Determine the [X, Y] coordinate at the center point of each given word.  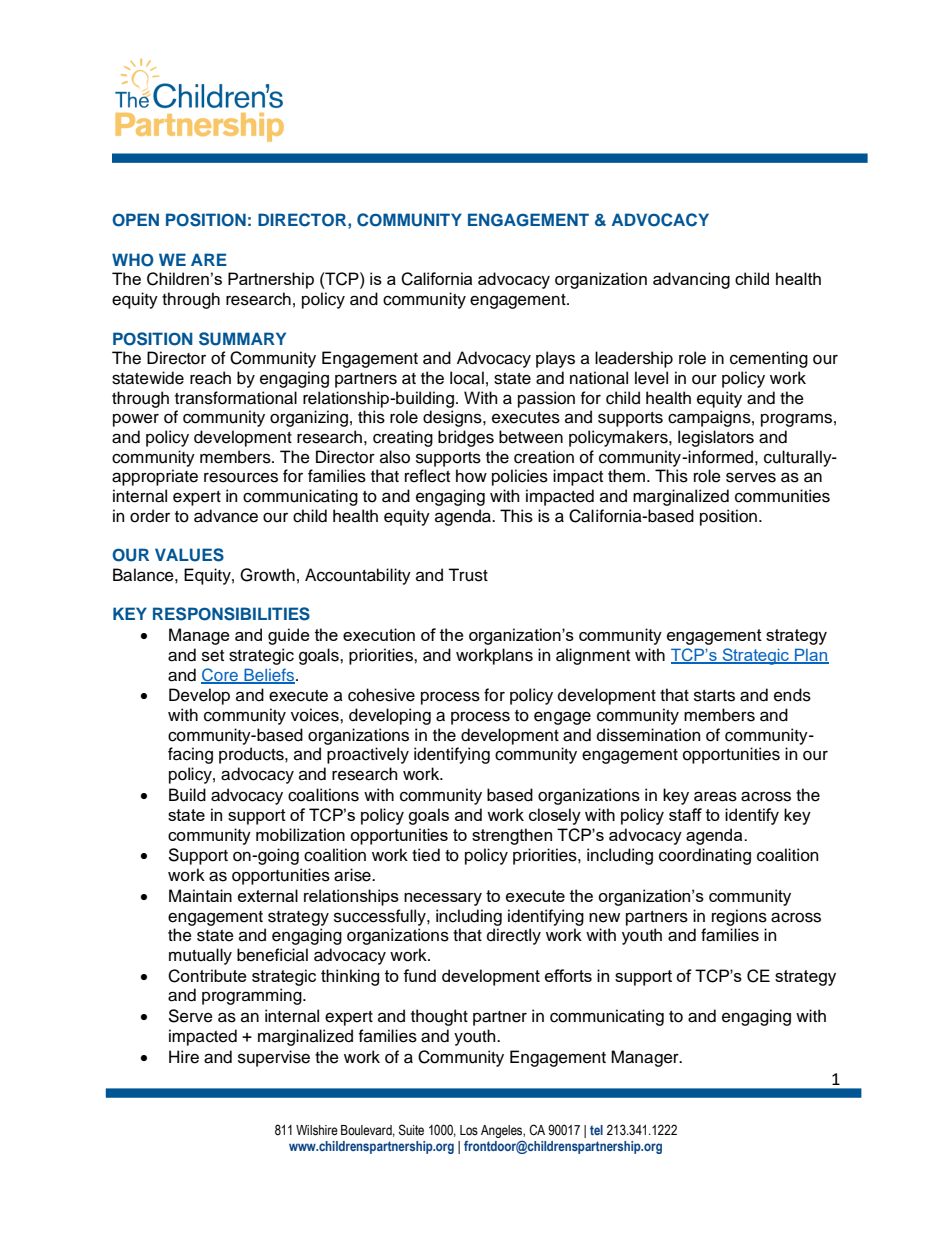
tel [596, 1130]
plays [555, 359]
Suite [411, 1130]
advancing [691, 280]
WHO [133, 260]
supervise [274, 1058]
